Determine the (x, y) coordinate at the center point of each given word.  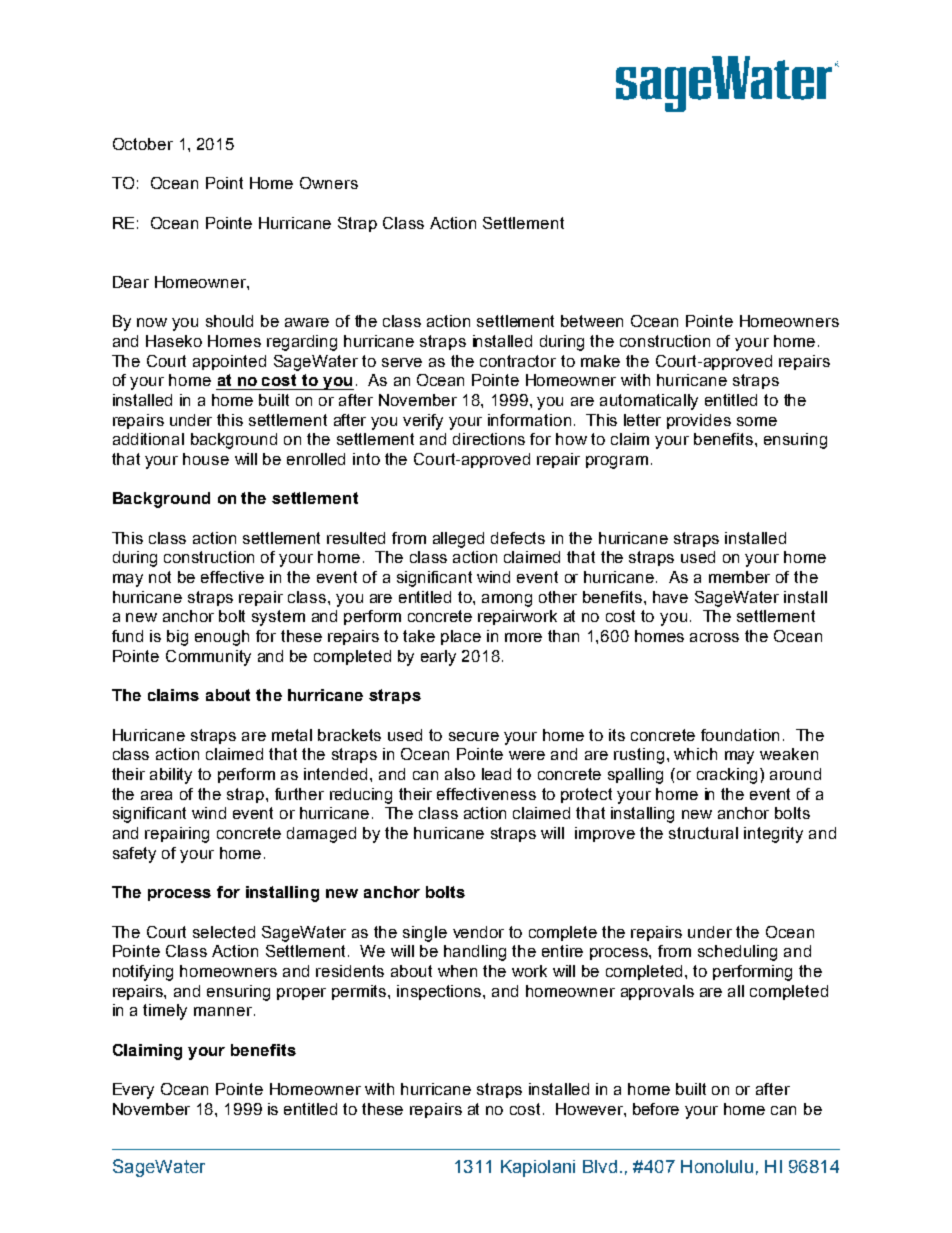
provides (699, 421)
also (460, 774)
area (156, 795)
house (206, 459)
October (143, 144)
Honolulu (717, 1166)
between (592, 321)
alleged (458, 540)
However (590, 1109)
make (600, 361)
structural (703, 833)
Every (133, 1091)
